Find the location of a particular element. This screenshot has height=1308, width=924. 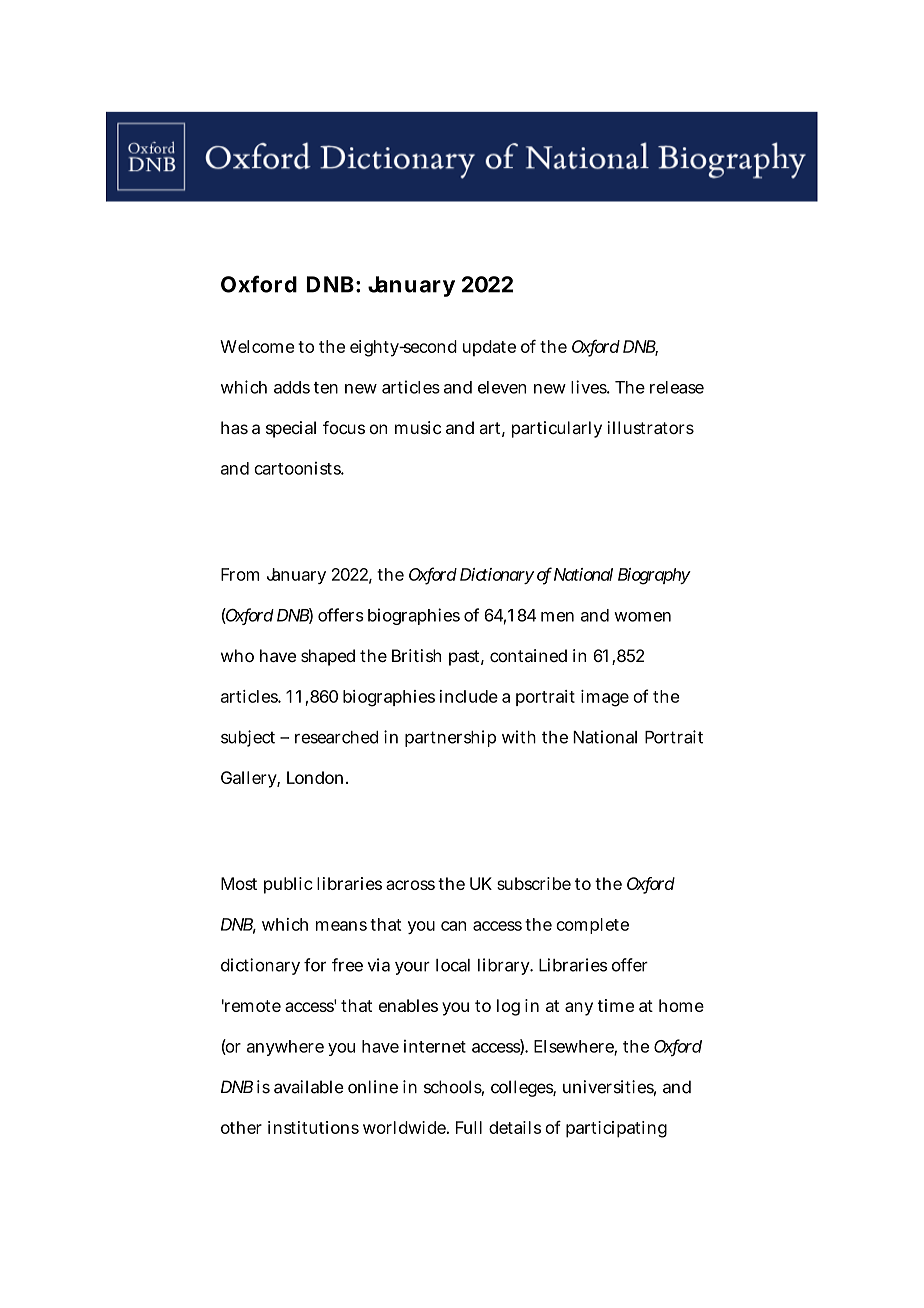

subject is located at coordinates (248, 738).
